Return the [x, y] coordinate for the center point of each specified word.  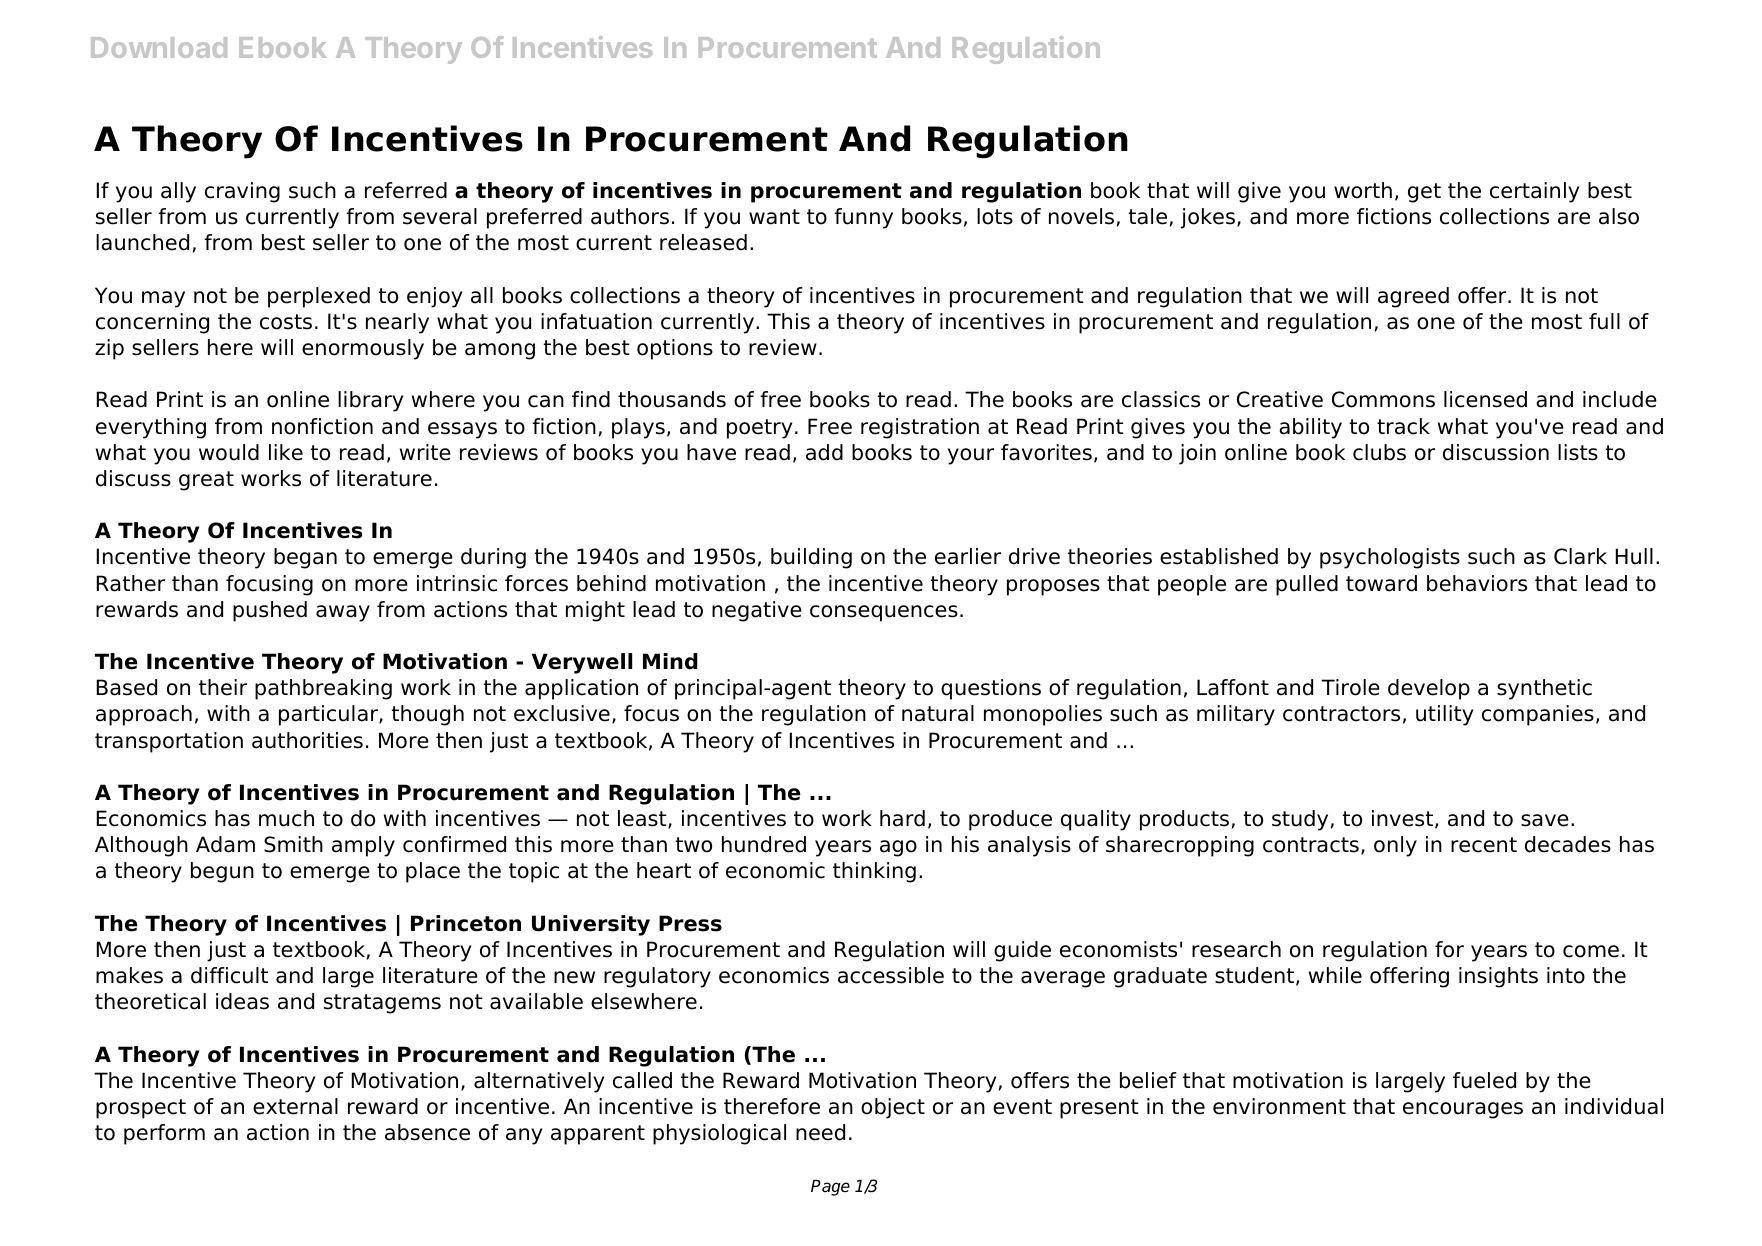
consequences [884, 613]
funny [863, 218]
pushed [270, 611]
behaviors [1477, 583]
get [1424, 193]
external [295, 1106]
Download [159, 47]
